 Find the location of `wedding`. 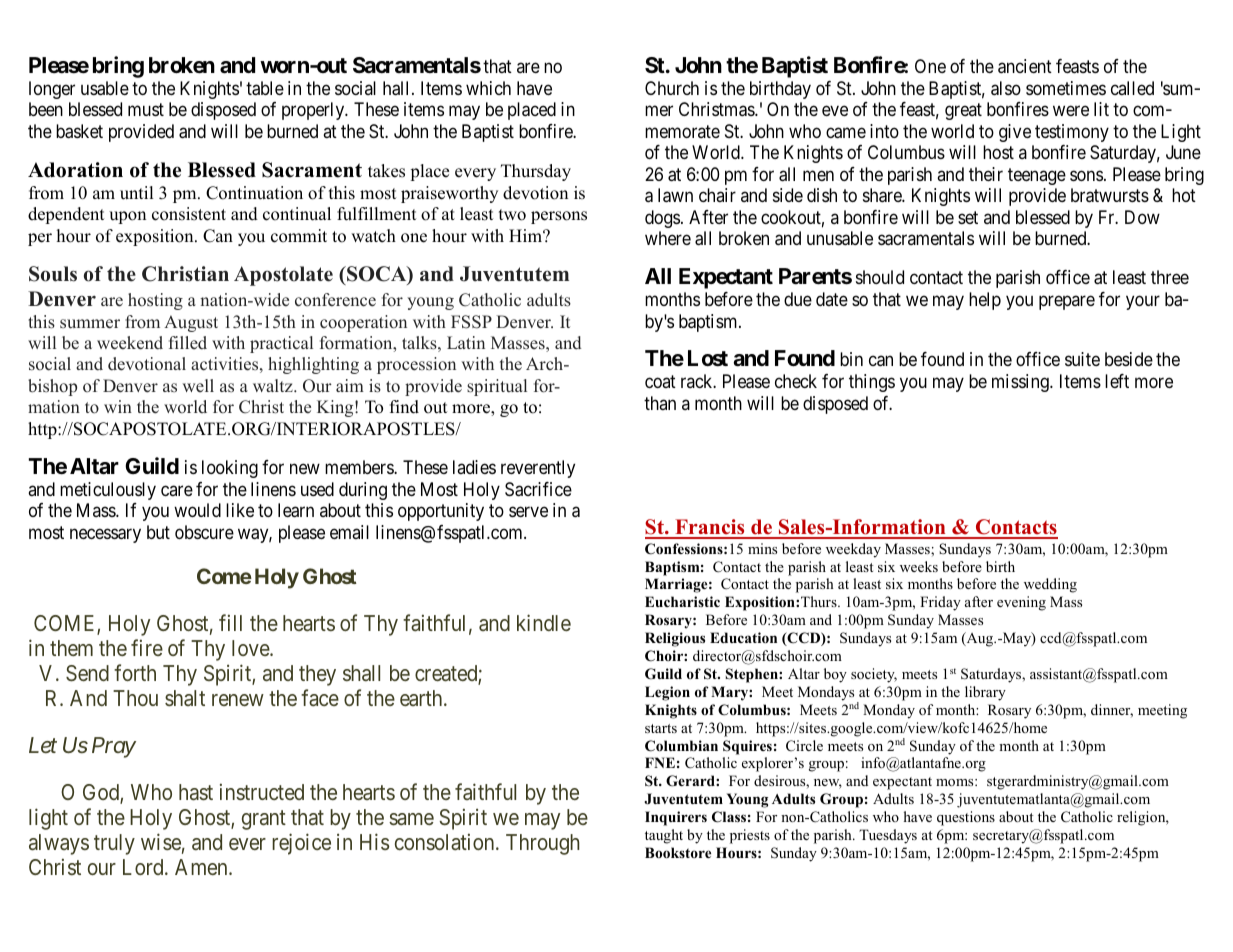

wedding is located at coordinates (1050, 585).
